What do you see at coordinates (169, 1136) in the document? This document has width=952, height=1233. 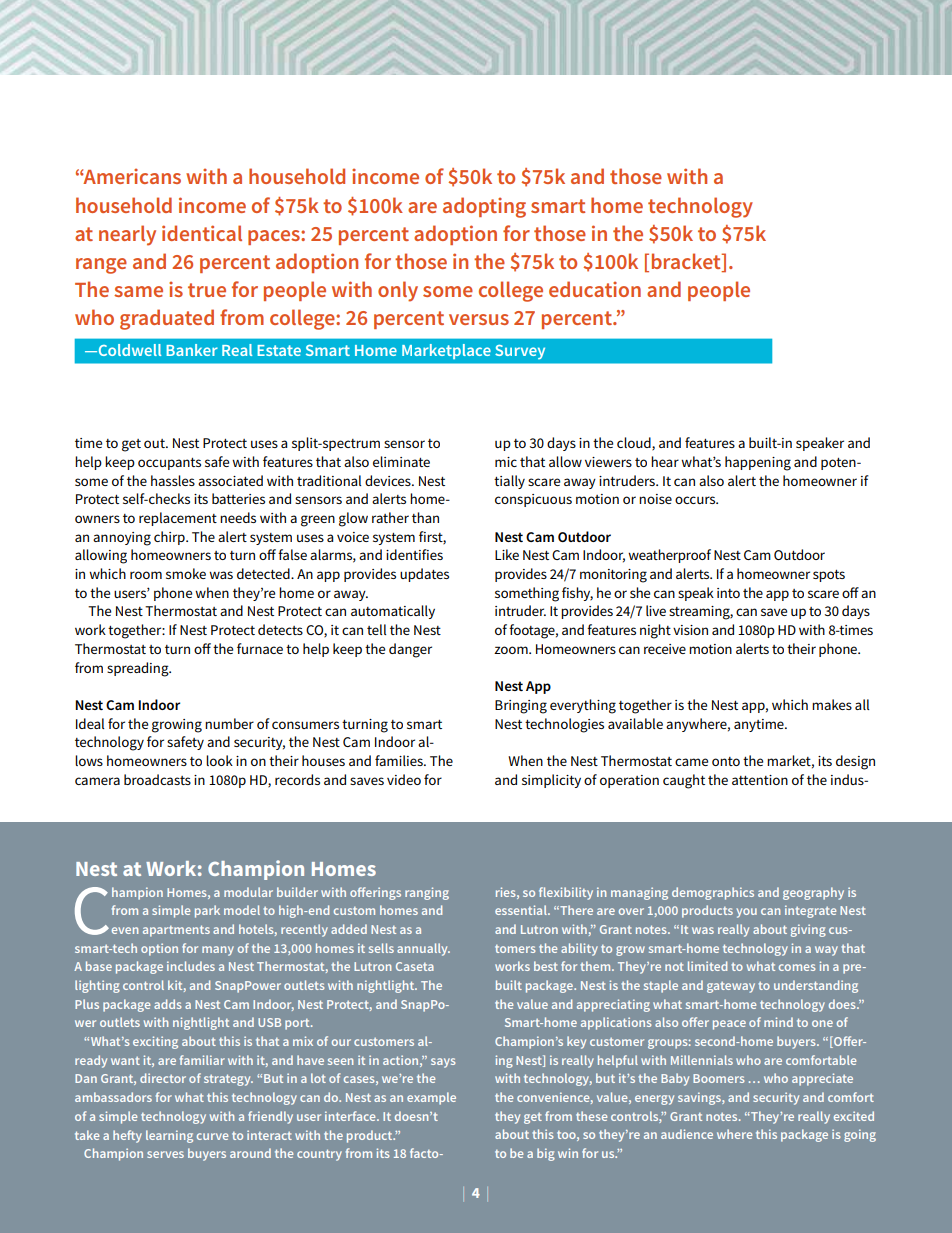 I see `learning` at bounding box center [169, 1136].
